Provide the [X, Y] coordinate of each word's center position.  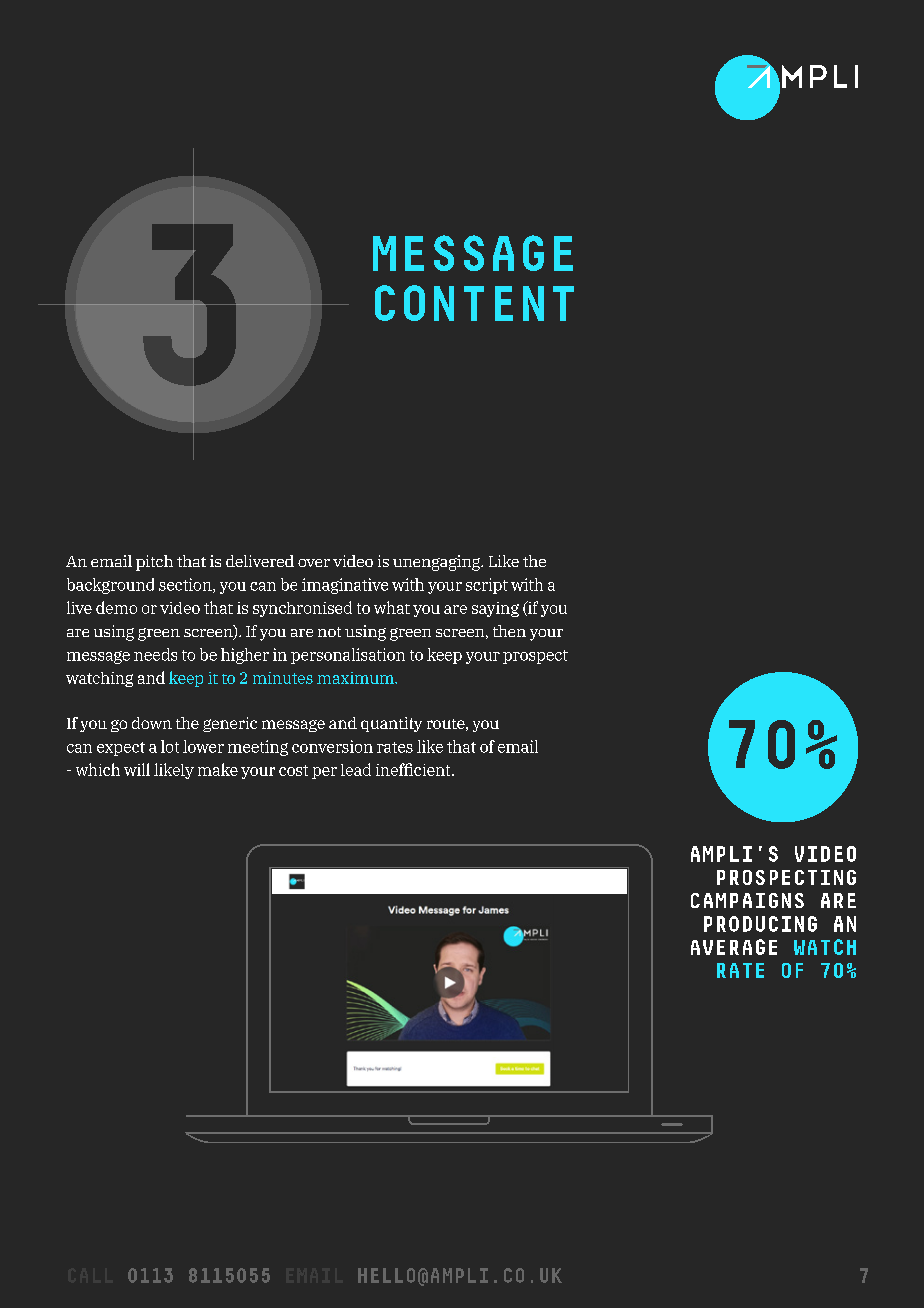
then [509, 631]
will [137, 769]
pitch [154, 563]
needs [155, 654]
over [314, 563]
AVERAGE [734, 947]
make [218, 769]
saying [495, 609]
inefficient [414, 769]
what [392, 607]
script [487, 586]
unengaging [438, 563]
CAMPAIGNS [747, 900]
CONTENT [474, 303]
